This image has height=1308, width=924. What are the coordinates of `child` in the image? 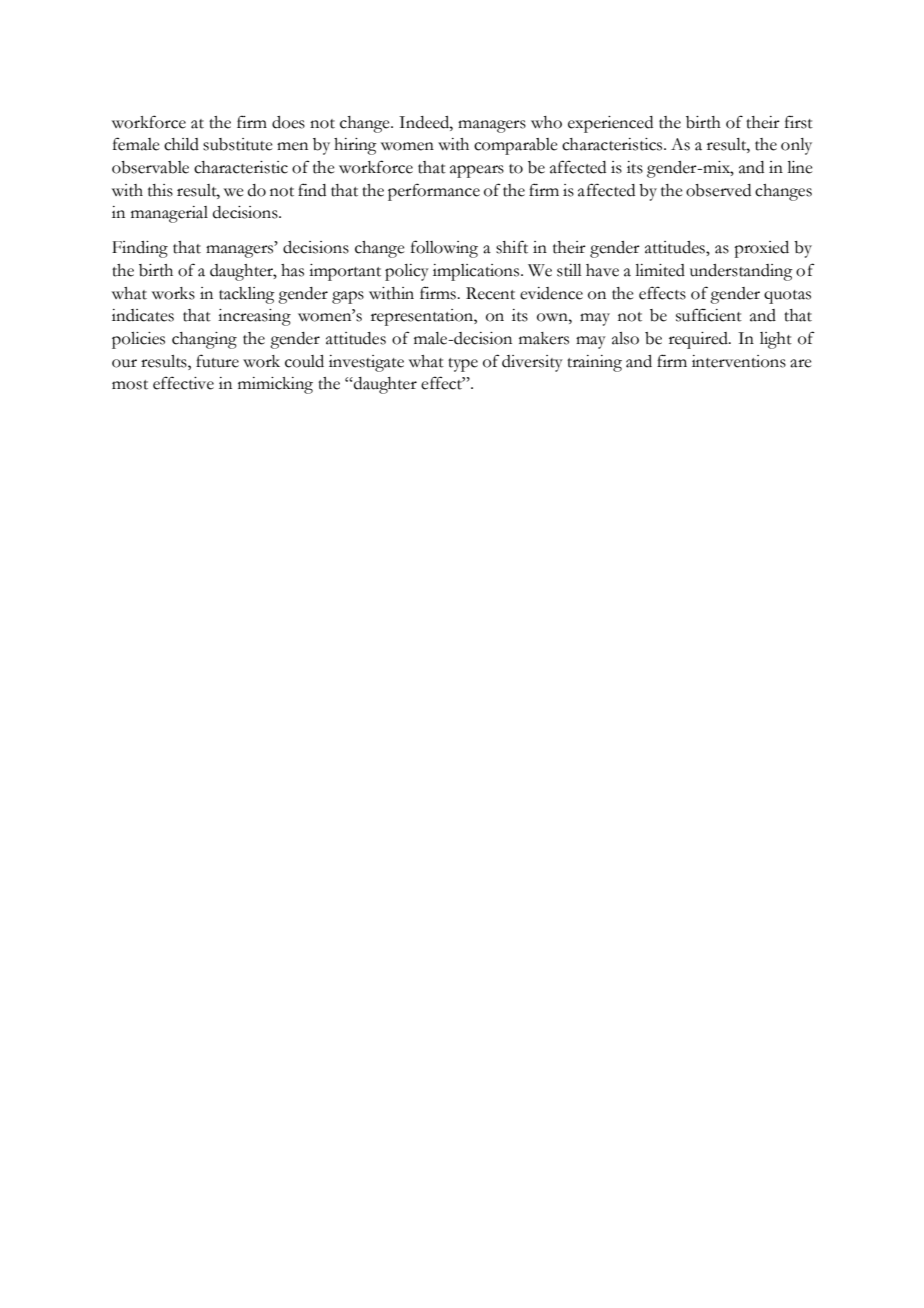 It's located at (181, 144).
